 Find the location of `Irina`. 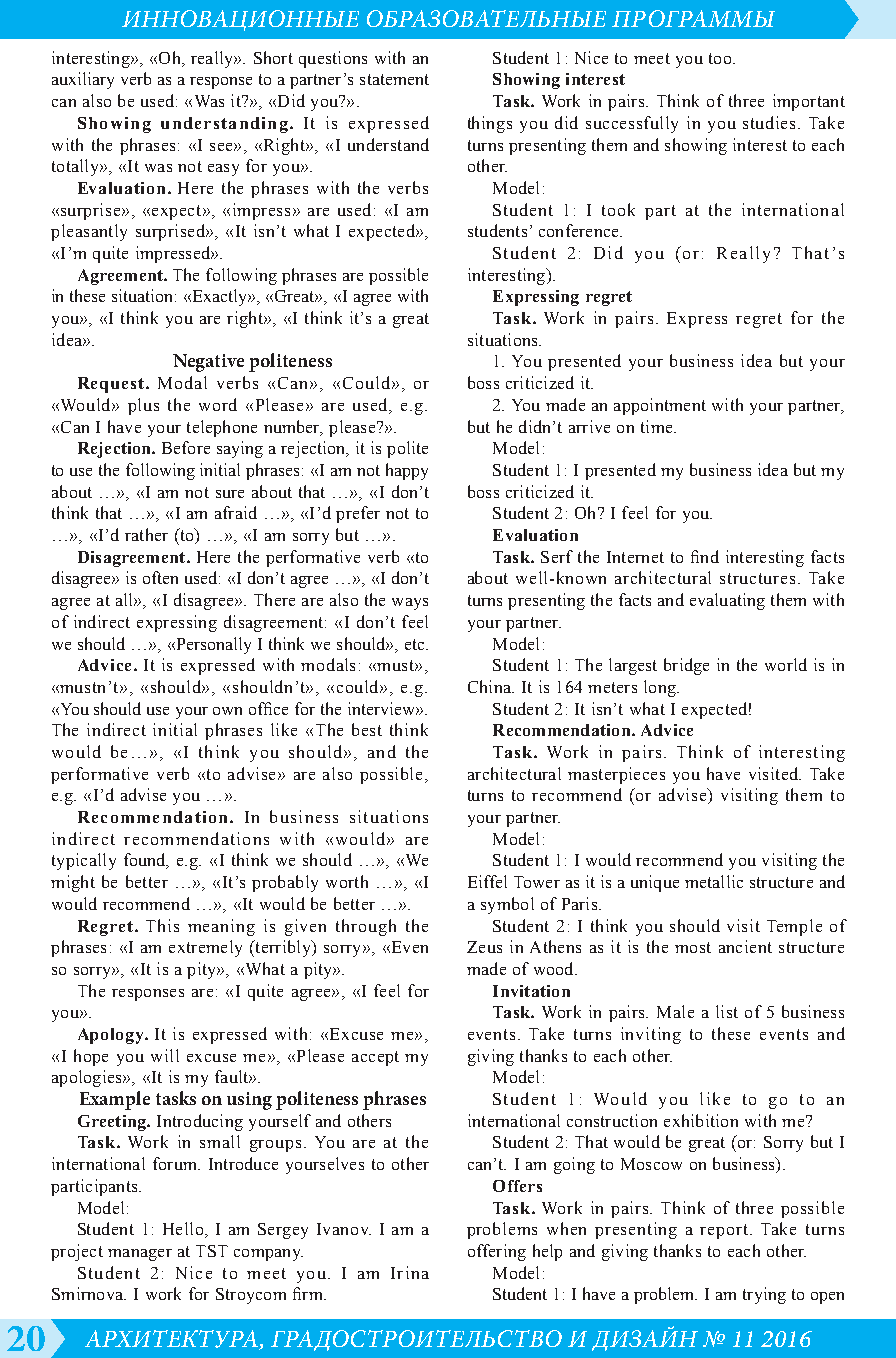

Irina is located at coordinates (410, 1272).
